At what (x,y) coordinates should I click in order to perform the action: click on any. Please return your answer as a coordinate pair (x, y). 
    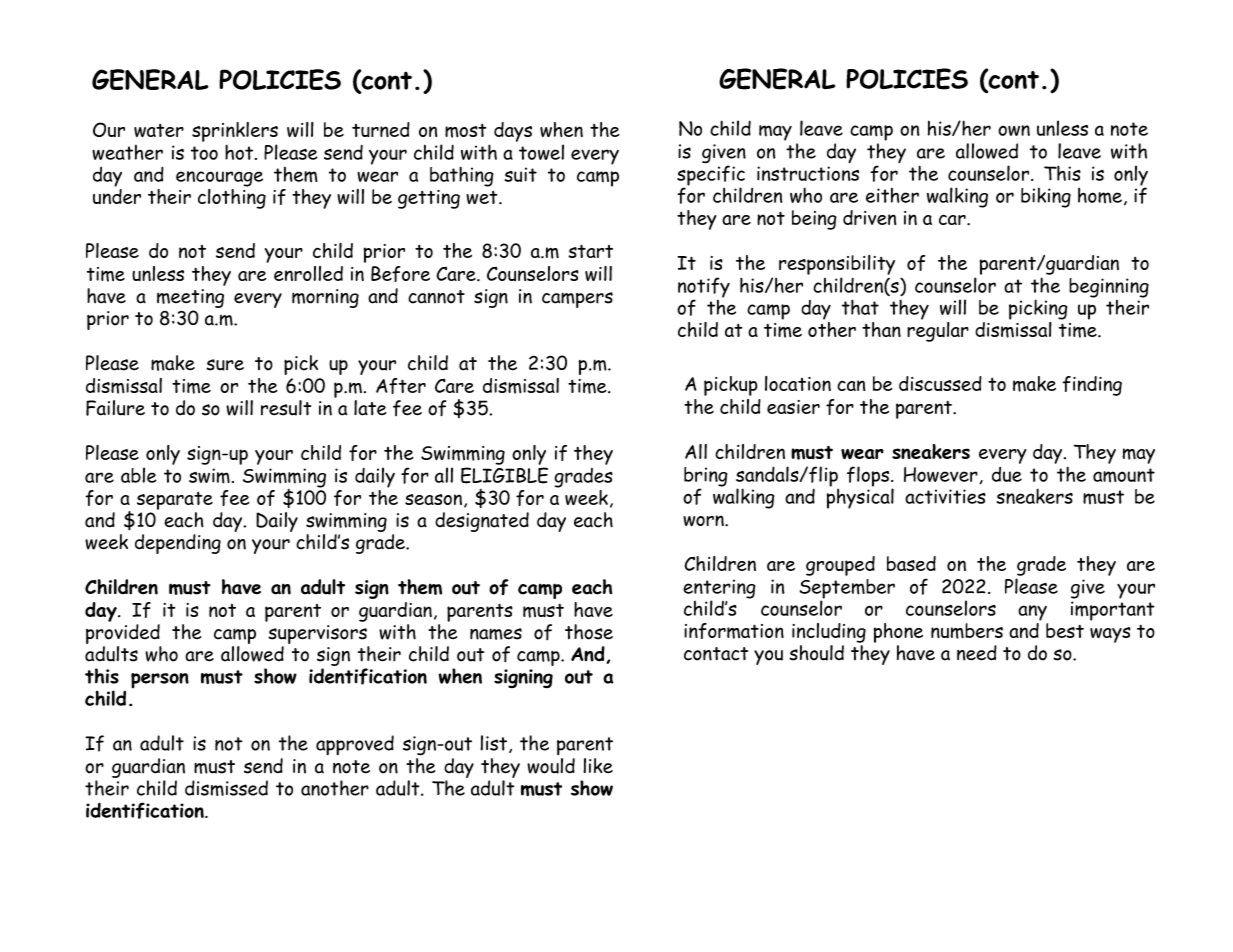
    Looking at the image, I should click on (1032, 613).
